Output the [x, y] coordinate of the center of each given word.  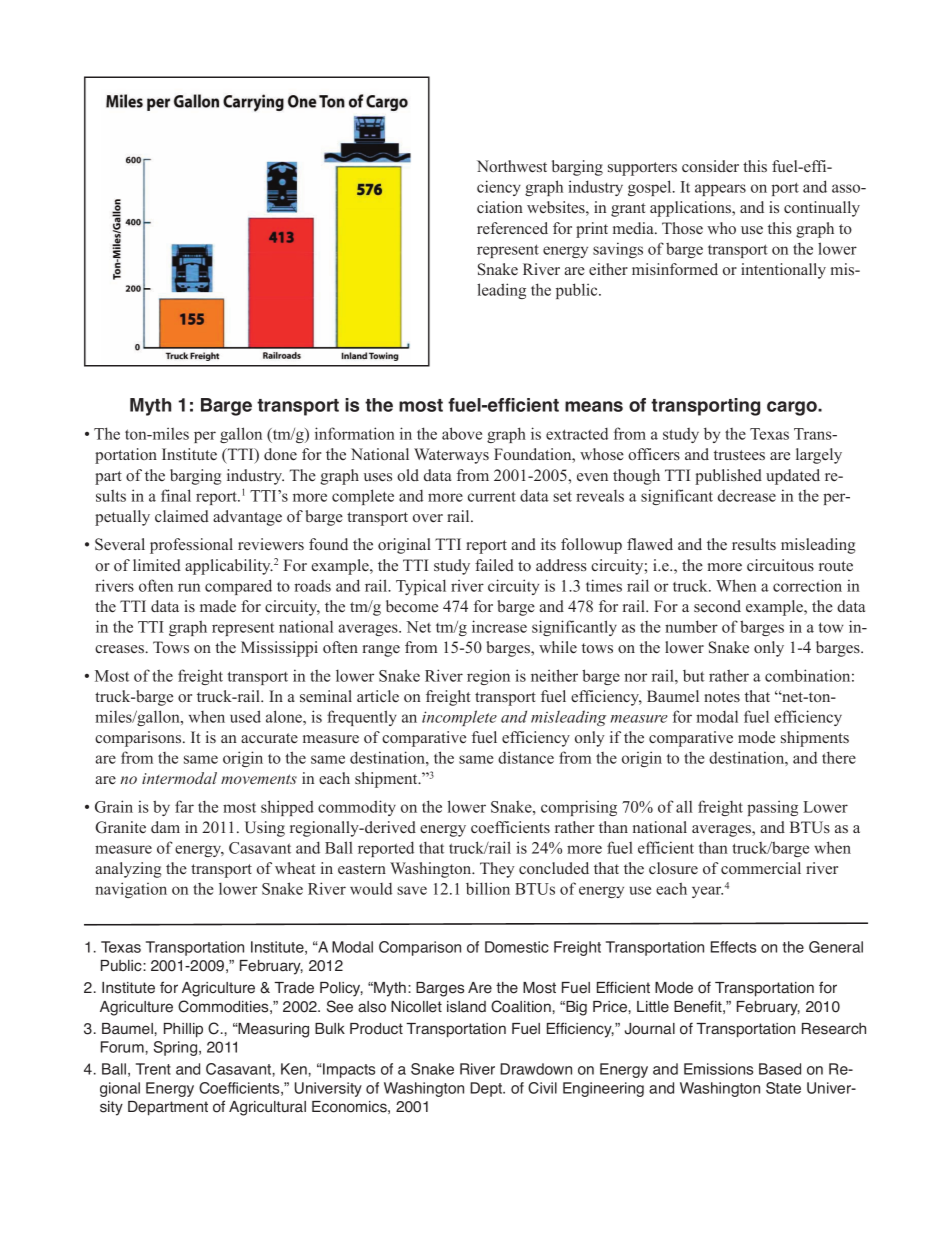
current [492, 496]
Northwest [512, 166]
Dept [487, 1089]
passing [772, 808]
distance [526, 757]
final [176, 495]
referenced [512, 228]
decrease [747, 496]
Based [780, 1069]
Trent [153, 1069]
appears [720, 190]
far [184, 806]
